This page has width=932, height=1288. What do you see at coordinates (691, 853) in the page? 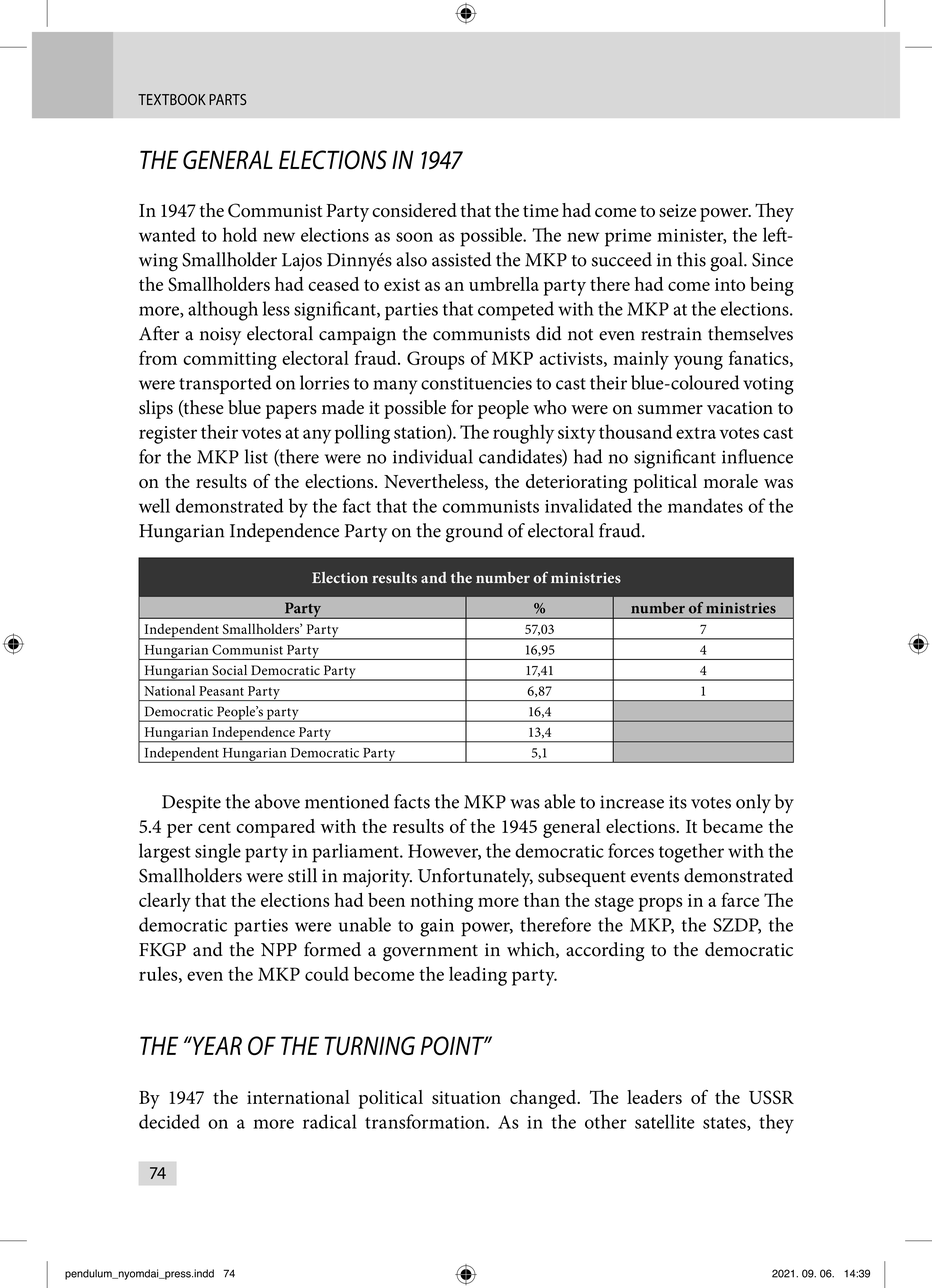
I see `together` at bounding box center [691, 853].
